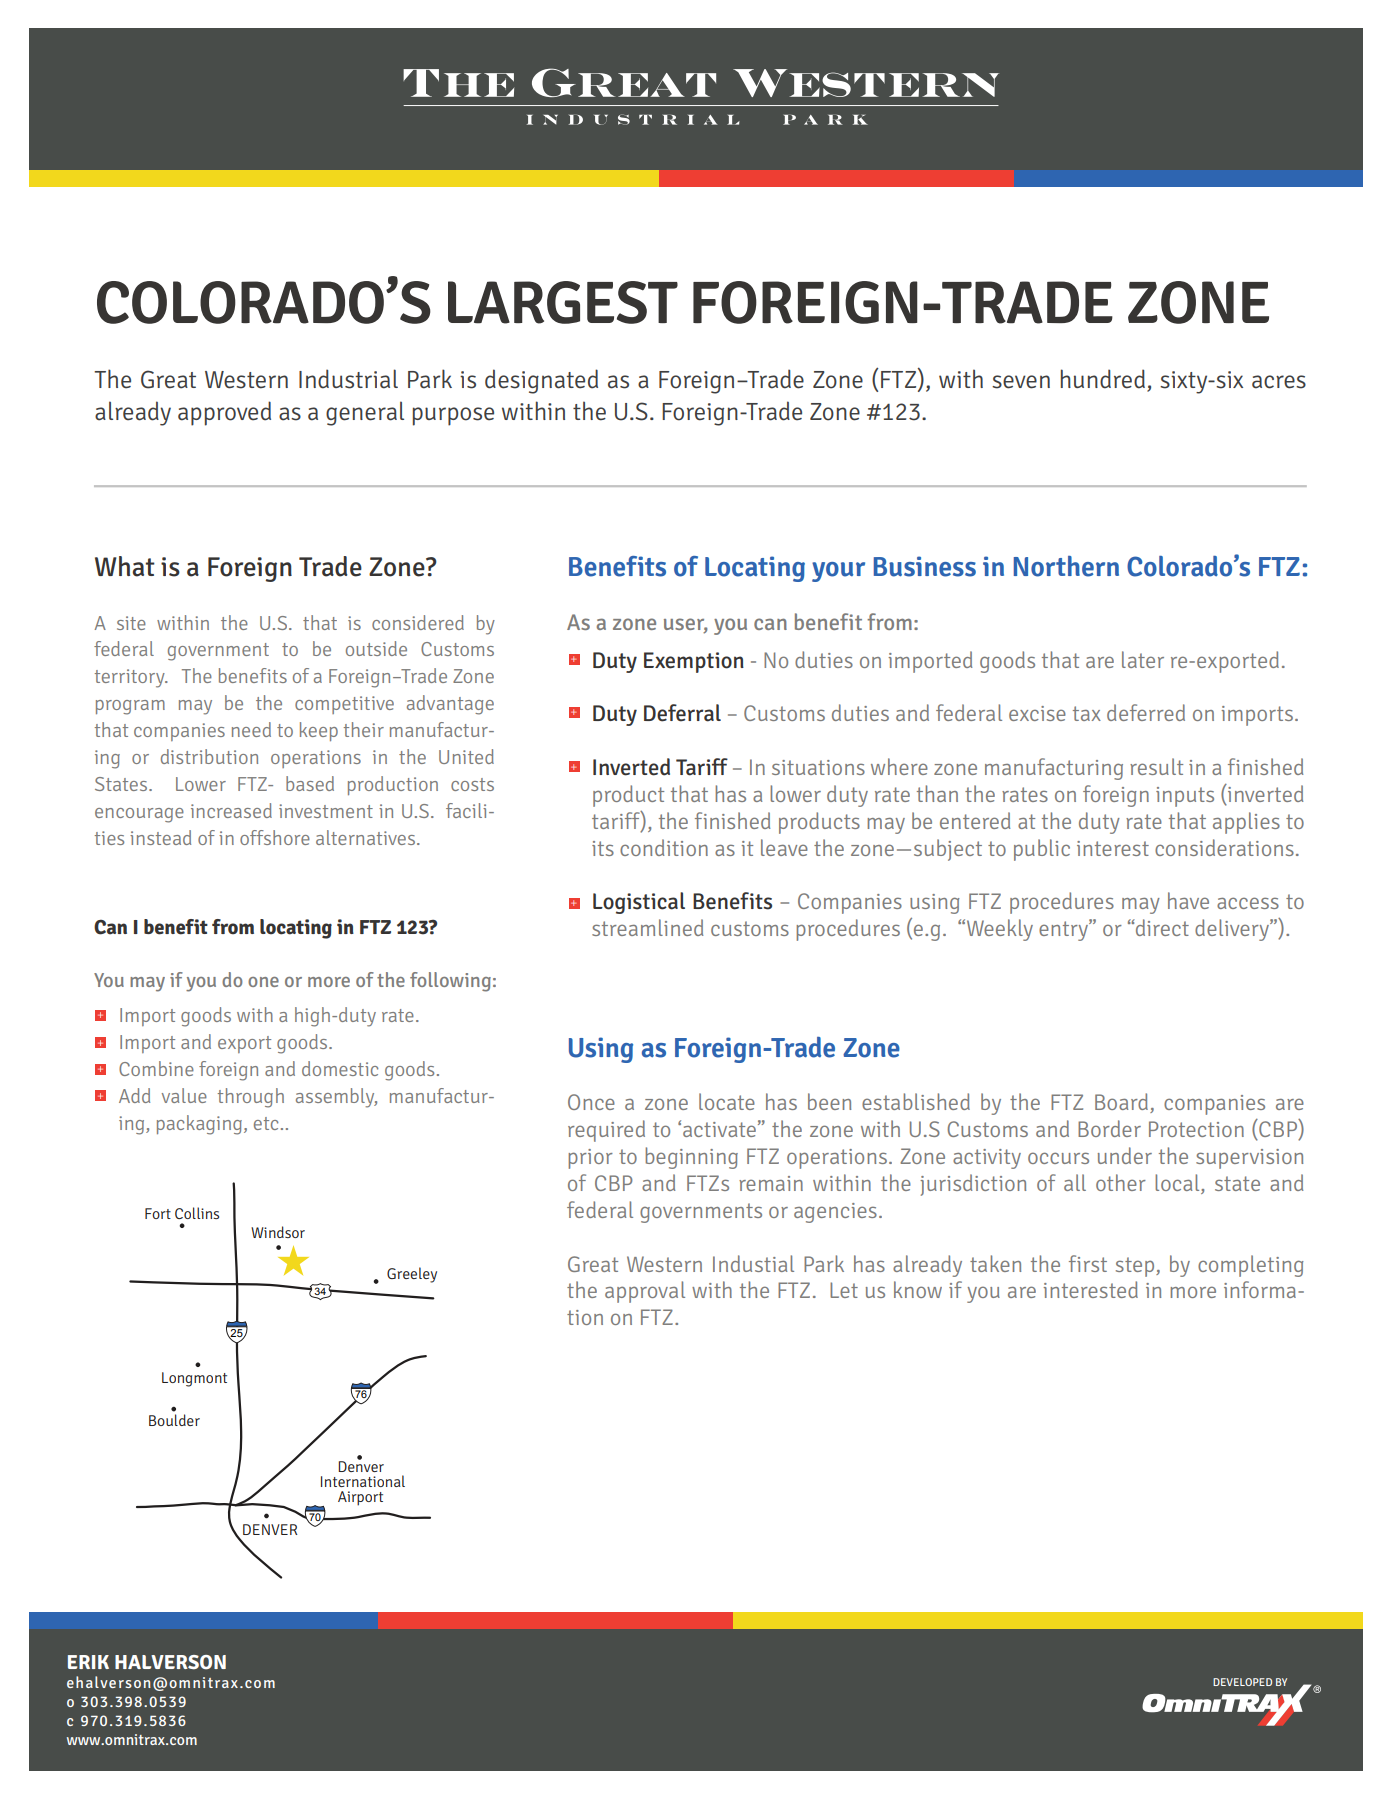 The image size is (1391, 1796). I want to click on increased, so click(231, 810).
